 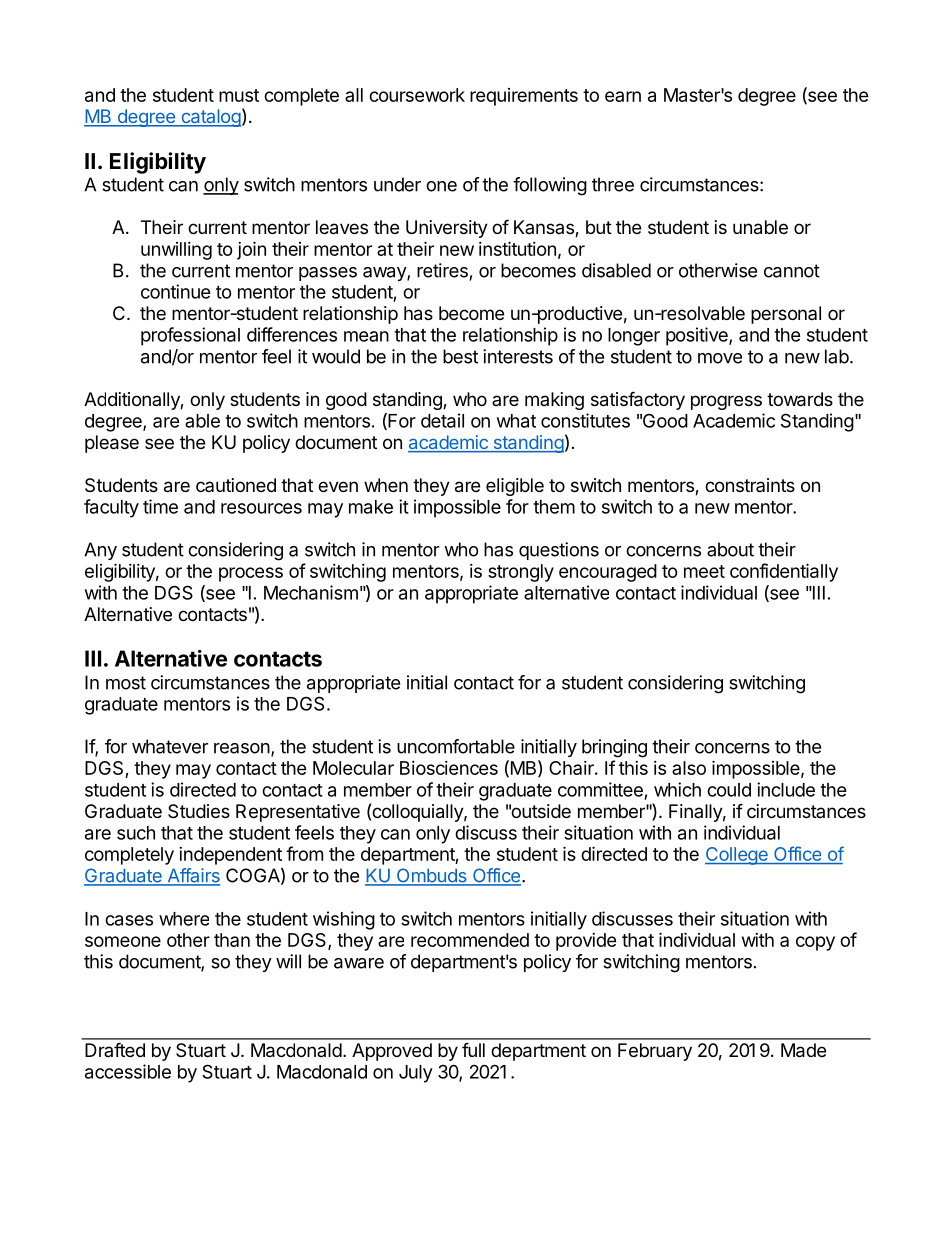 What do you see at coordinates (417, 95) in the page?
I see `coursework` at bounding box center [417, 95].
